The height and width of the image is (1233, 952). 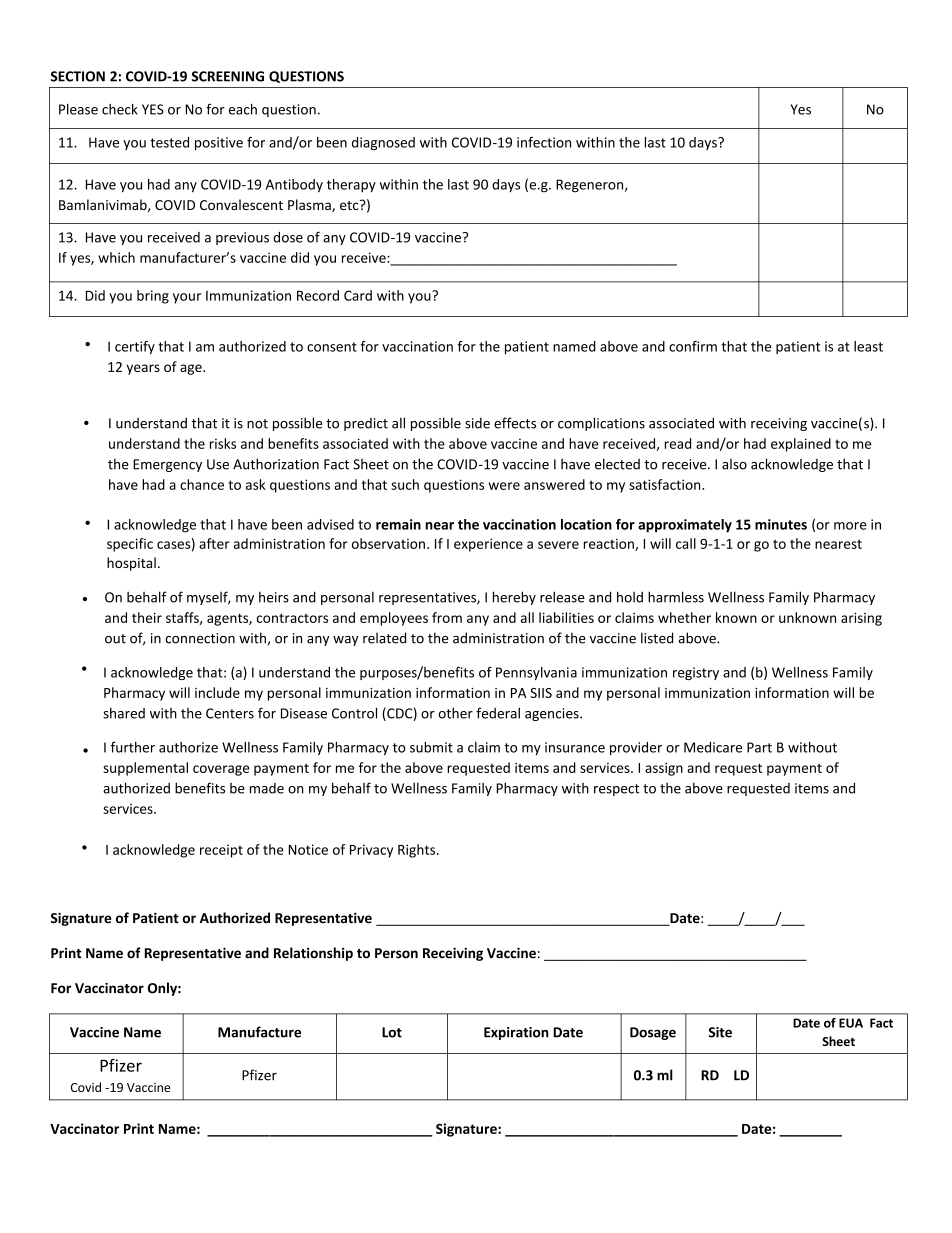 I want to click on check, so click(x=120, y=109).
